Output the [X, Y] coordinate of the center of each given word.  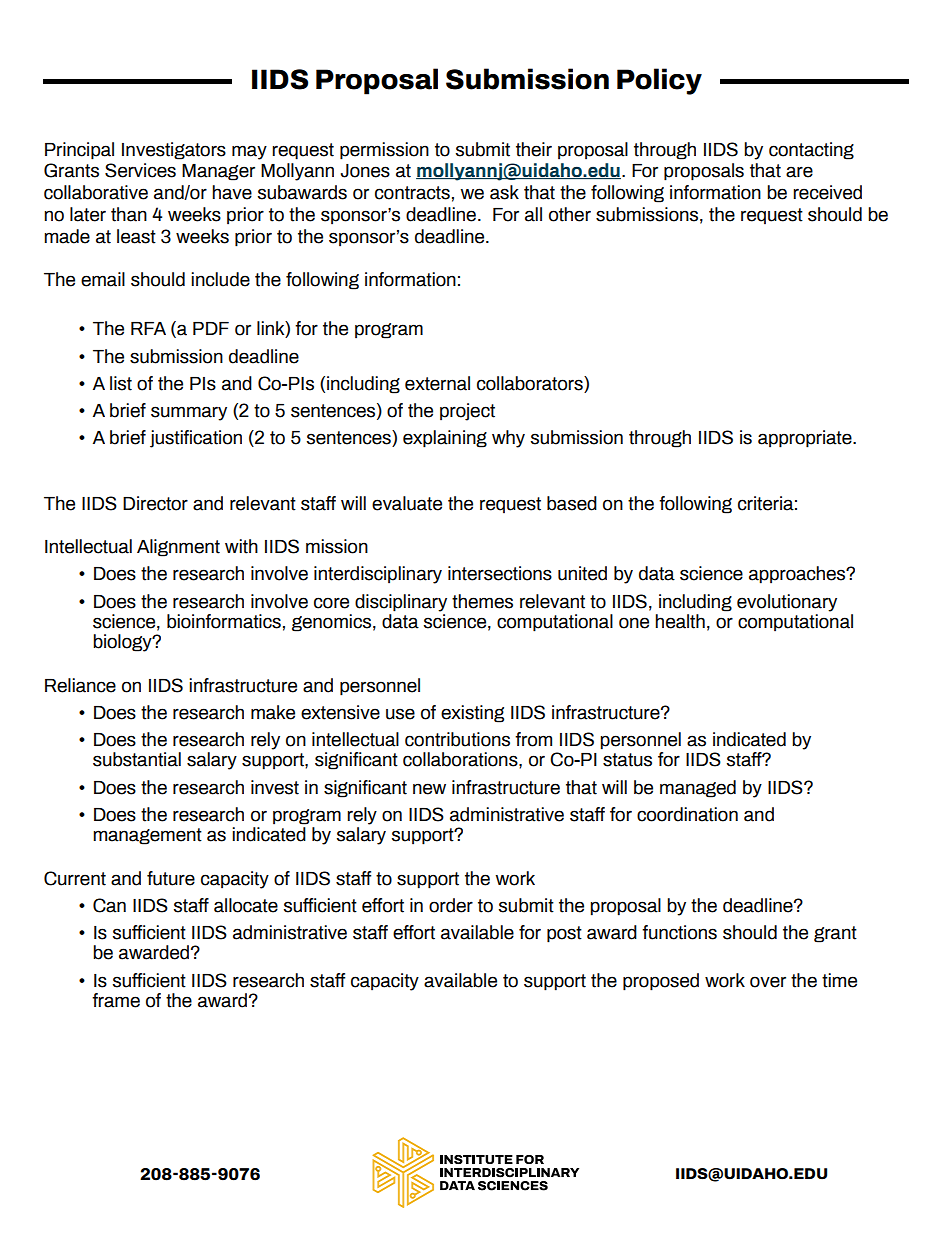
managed [698, 789]
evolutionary [787, 603]
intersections [500, 573]
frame [116, 1000]
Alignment [178, 548]
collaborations [461, 759]
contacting [811, 151]
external [437, 383]
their [534, 149]
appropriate [806, 439]
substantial [137, 759]
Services [140, 170]
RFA [148, 328]
